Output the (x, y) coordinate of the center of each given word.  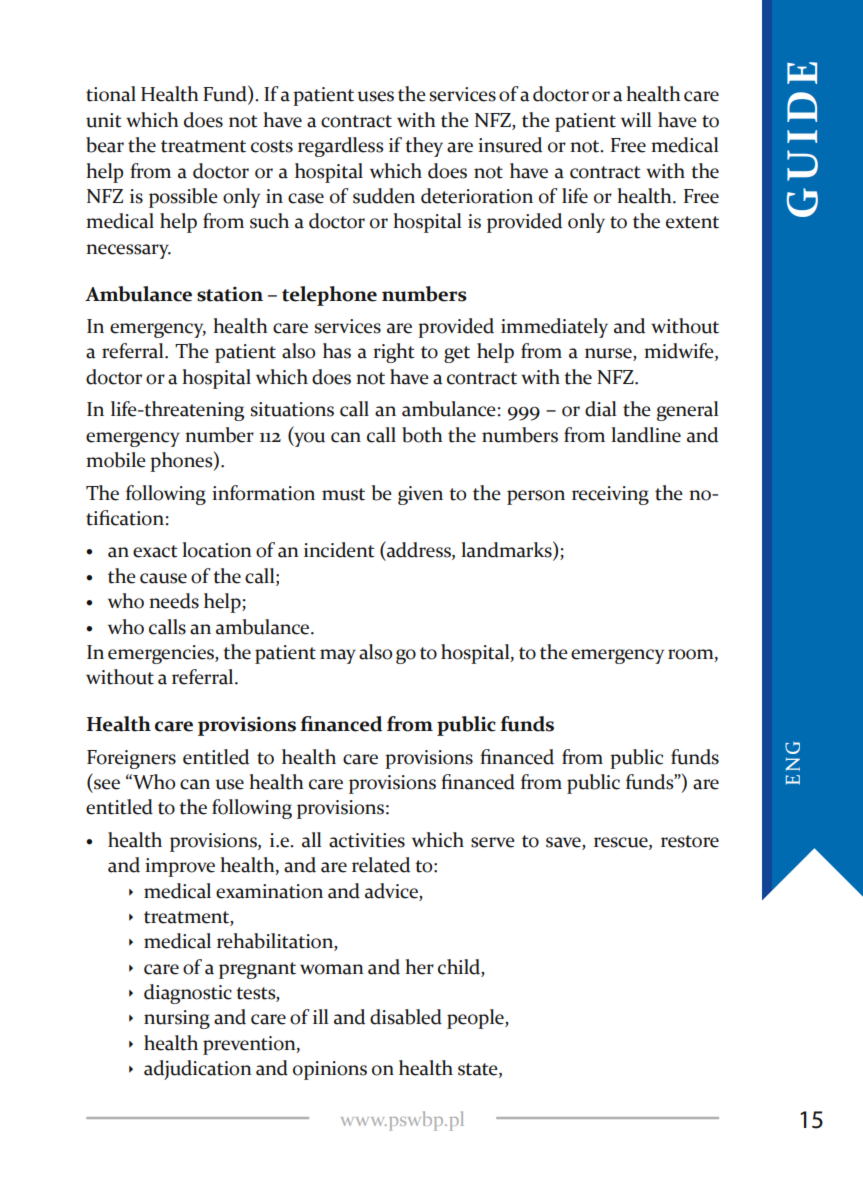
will (636, 119)
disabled (406, 1017)
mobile (116, 460)
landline (646, 435)
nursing (177, 1019)
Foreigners (131, 759)
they (424, 147)
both (422, 435)
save (564, 843)
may (338, 656)
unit (104, 120)
